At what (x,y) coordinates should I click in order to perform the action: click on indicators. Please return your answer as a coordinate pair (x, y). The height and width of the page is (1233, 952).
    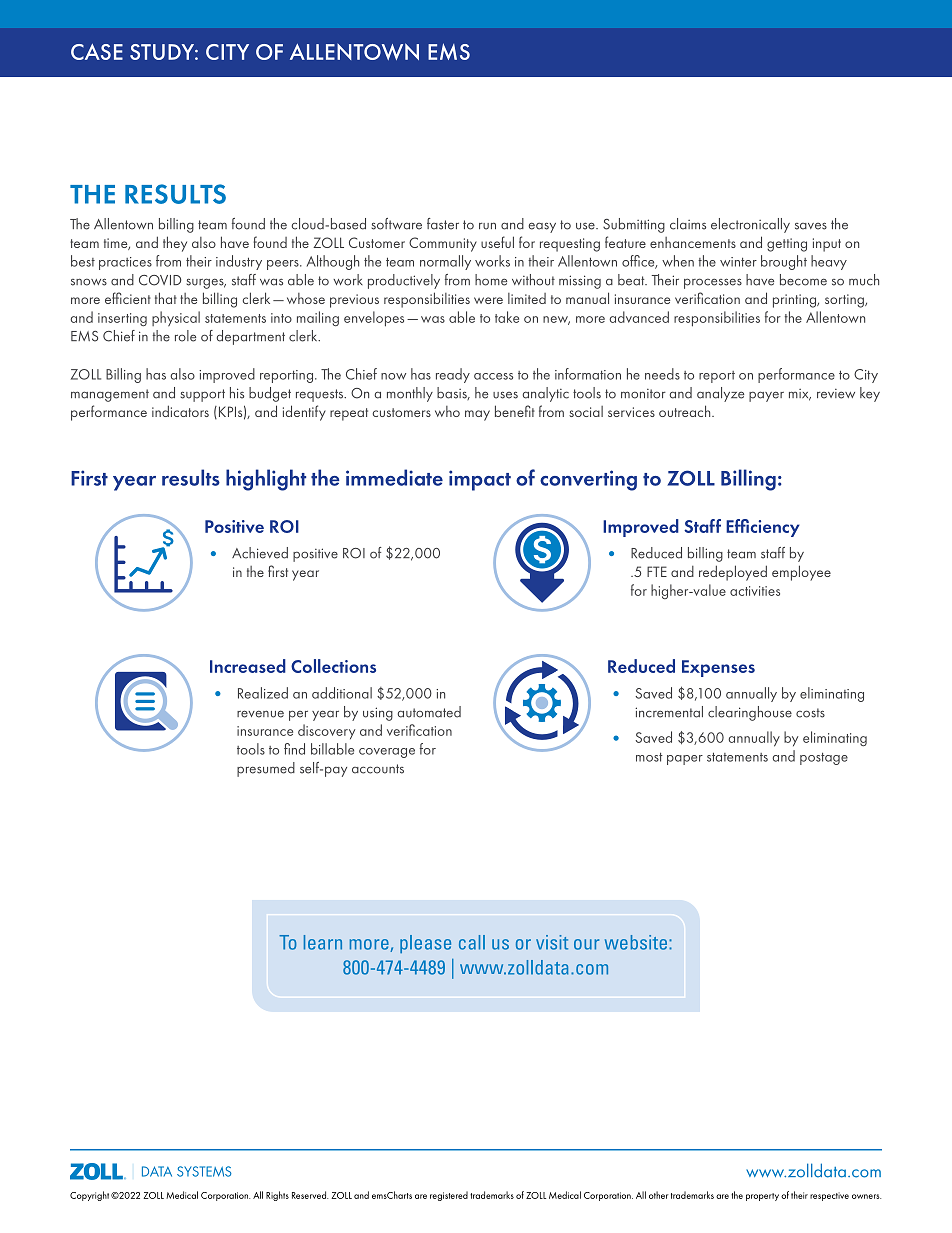
    Looking at the image, I should click on (180, 411).
